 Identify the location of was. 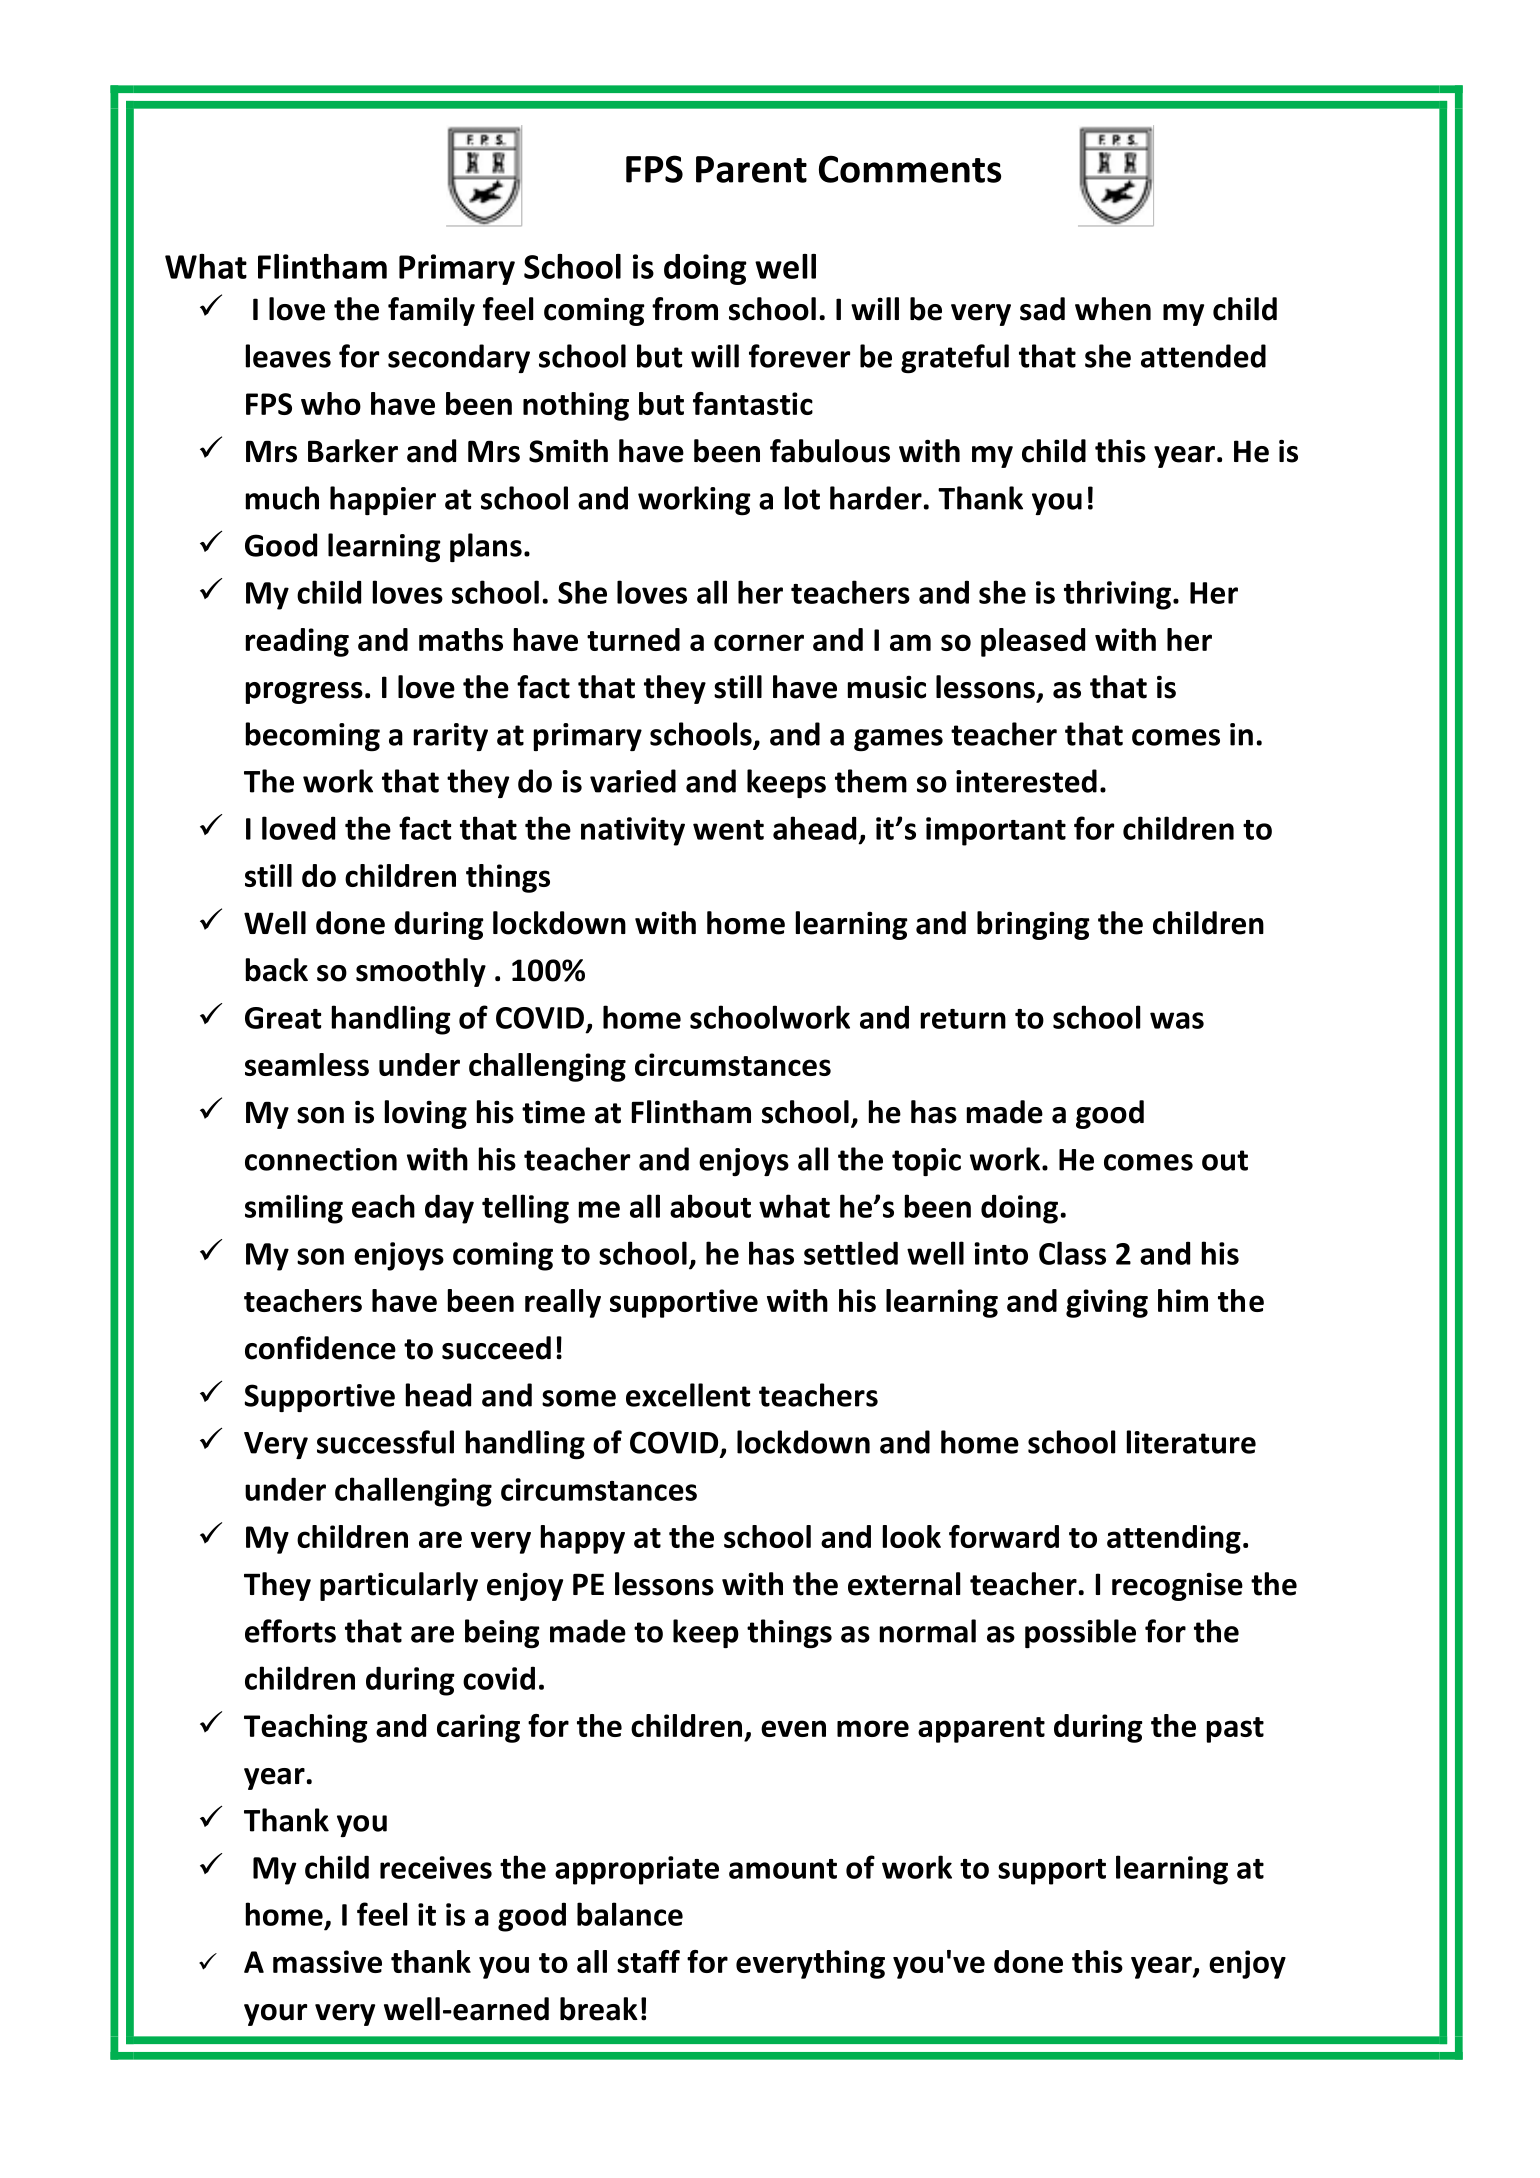
(1177, 1020).
